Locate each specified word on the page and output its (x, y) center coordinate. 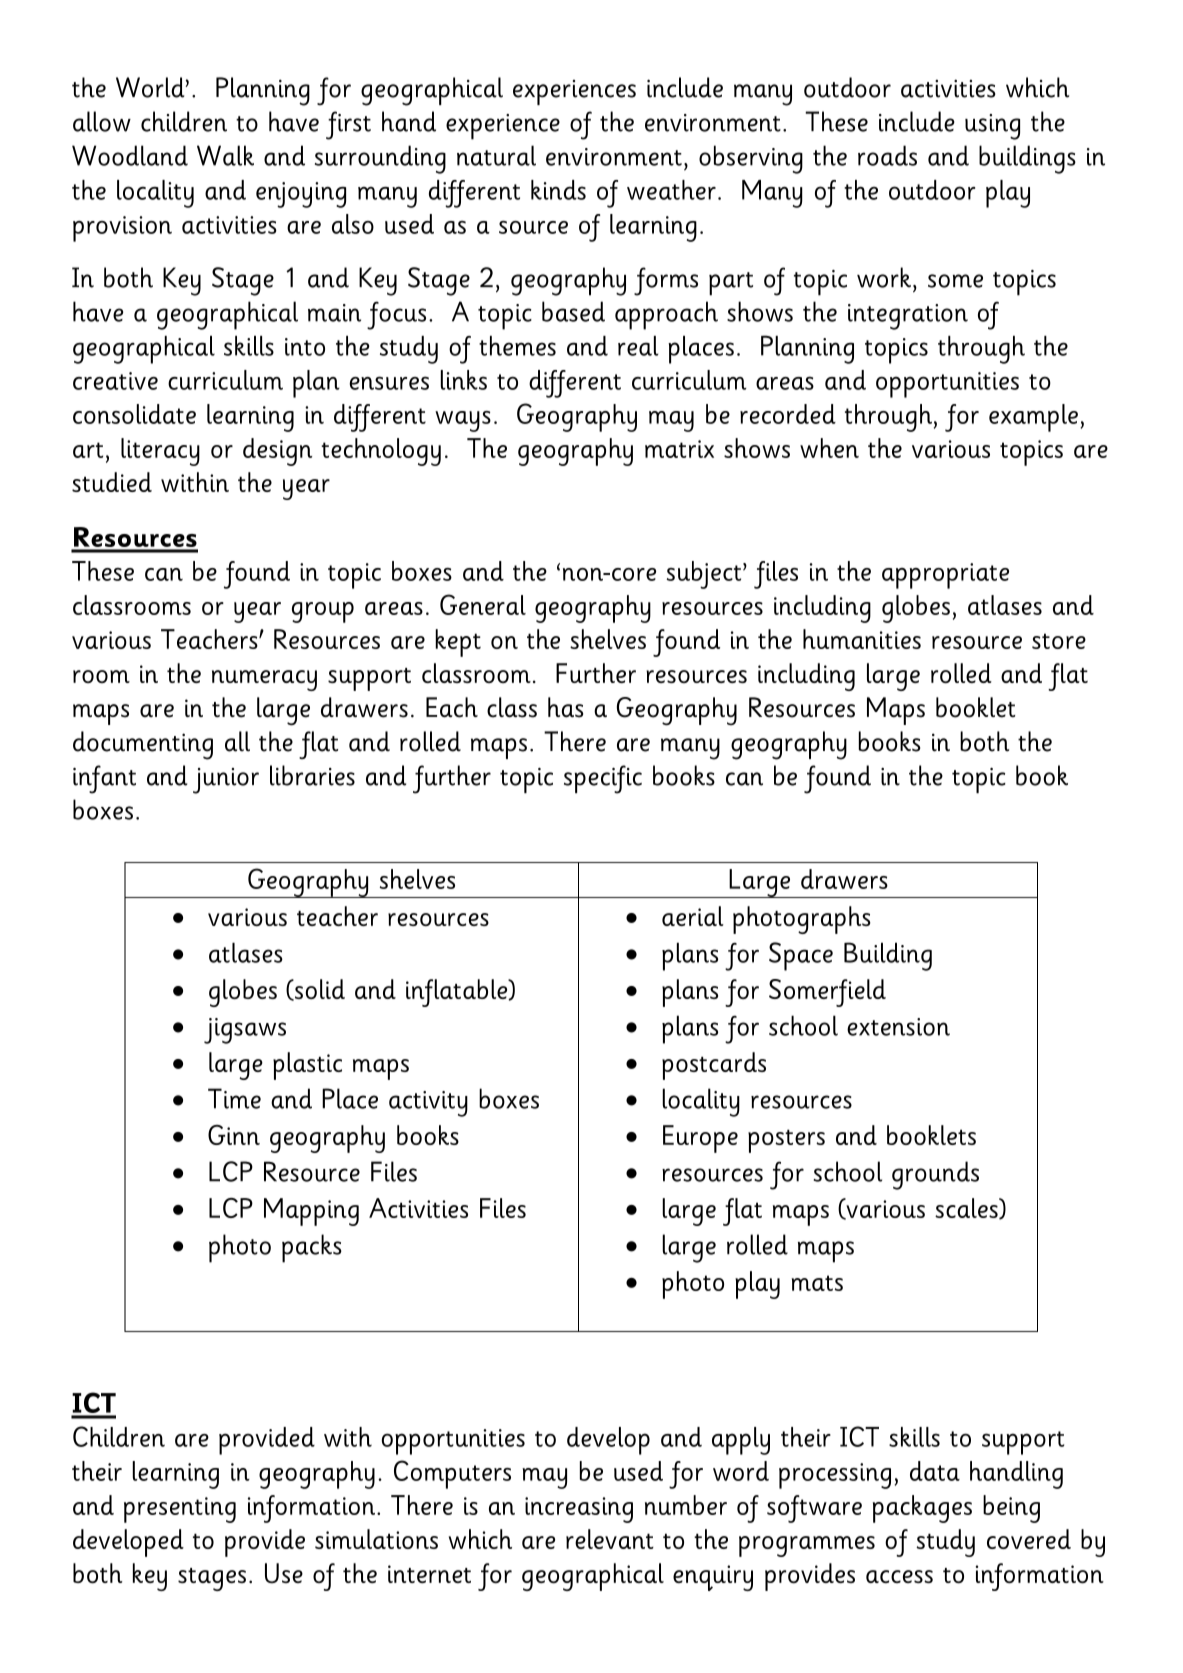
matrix (679, 449)
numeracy (264, 680)
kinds (558, 190)
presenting (180, 1510)
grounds (935, 1175)
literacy (160, 452)
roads (887, 155)
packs (312, 1248)
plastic (307, 1066)
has (565, 707)
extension (898, 1027)
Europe (700, 1139)
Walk (225, 155)
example (1033, 418)
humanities (862, 639)
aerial (693, 916)
